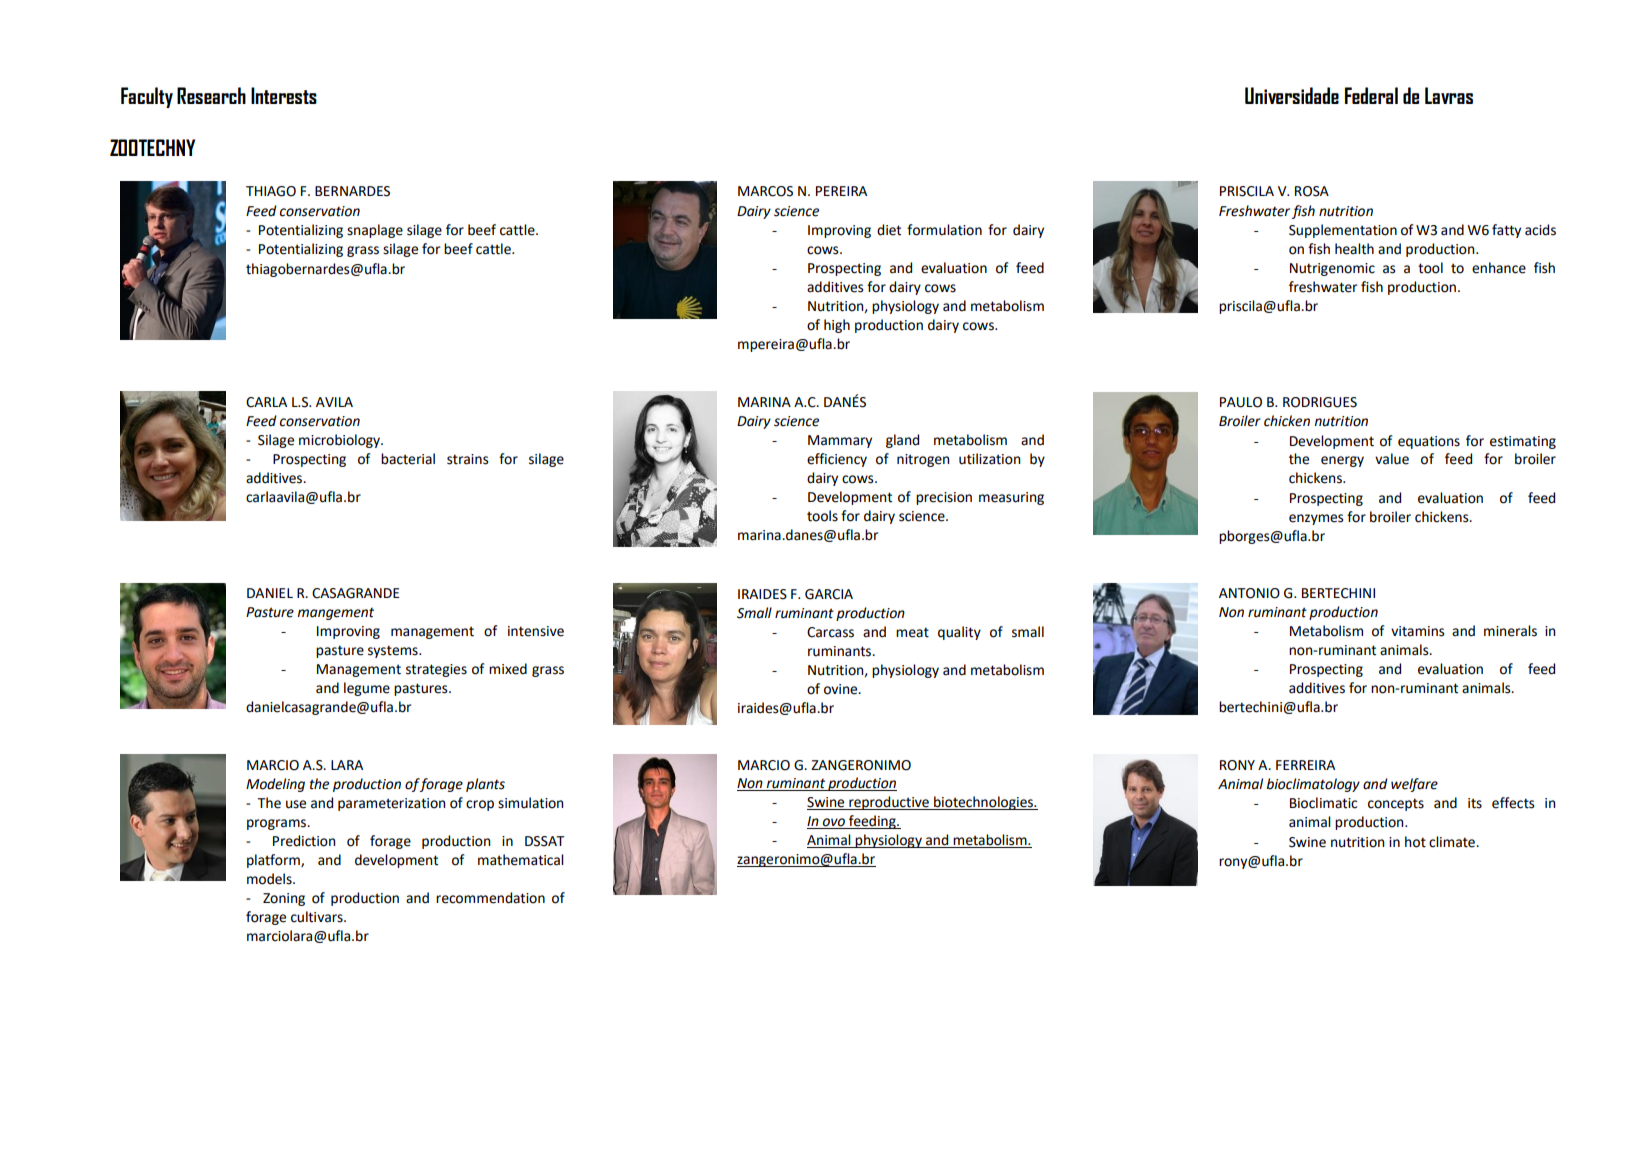 The height and width of the image is (1157, 1636). I want to click on ovo, so click(834, 823).
